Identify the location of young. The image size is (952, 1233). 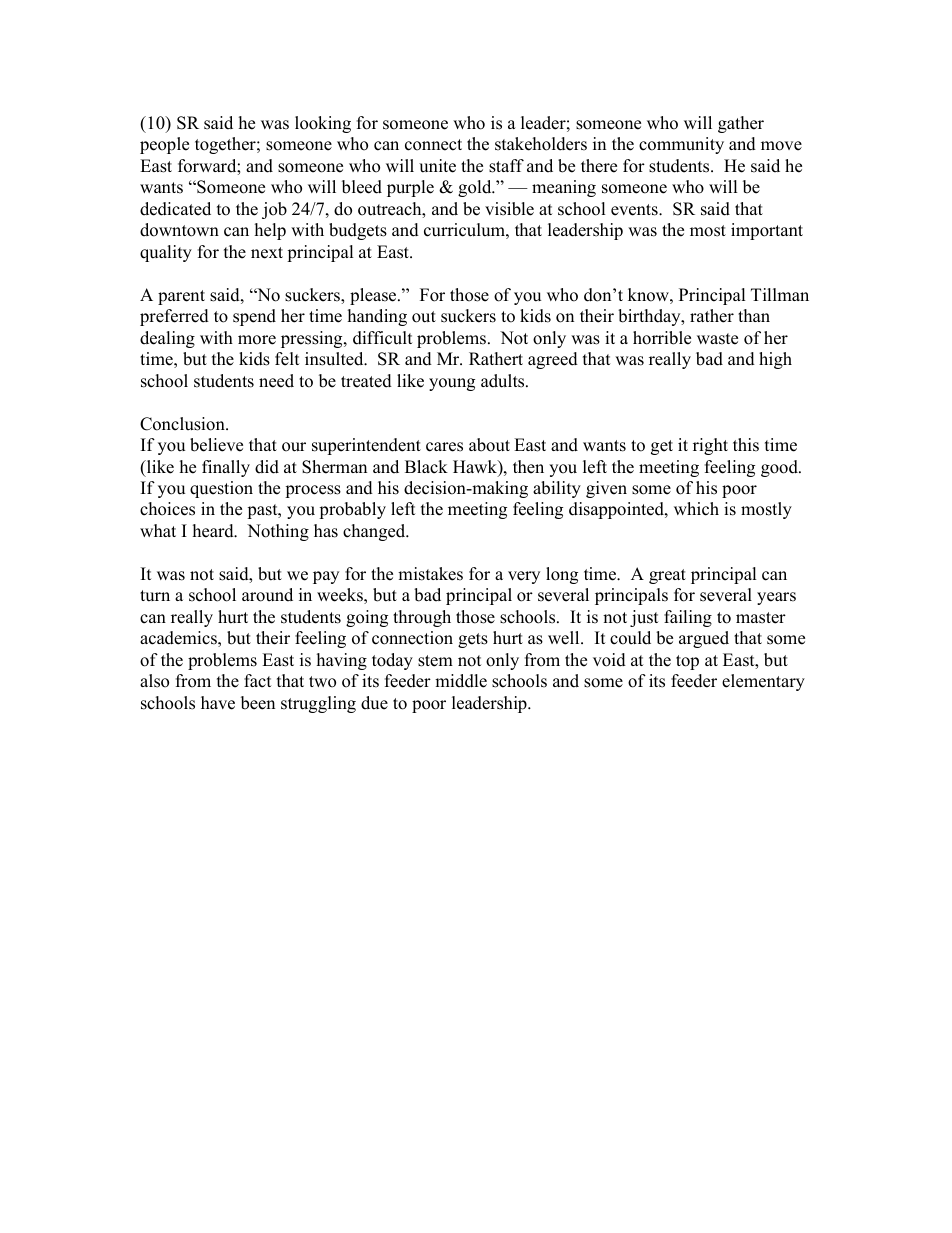
(452, 384).
